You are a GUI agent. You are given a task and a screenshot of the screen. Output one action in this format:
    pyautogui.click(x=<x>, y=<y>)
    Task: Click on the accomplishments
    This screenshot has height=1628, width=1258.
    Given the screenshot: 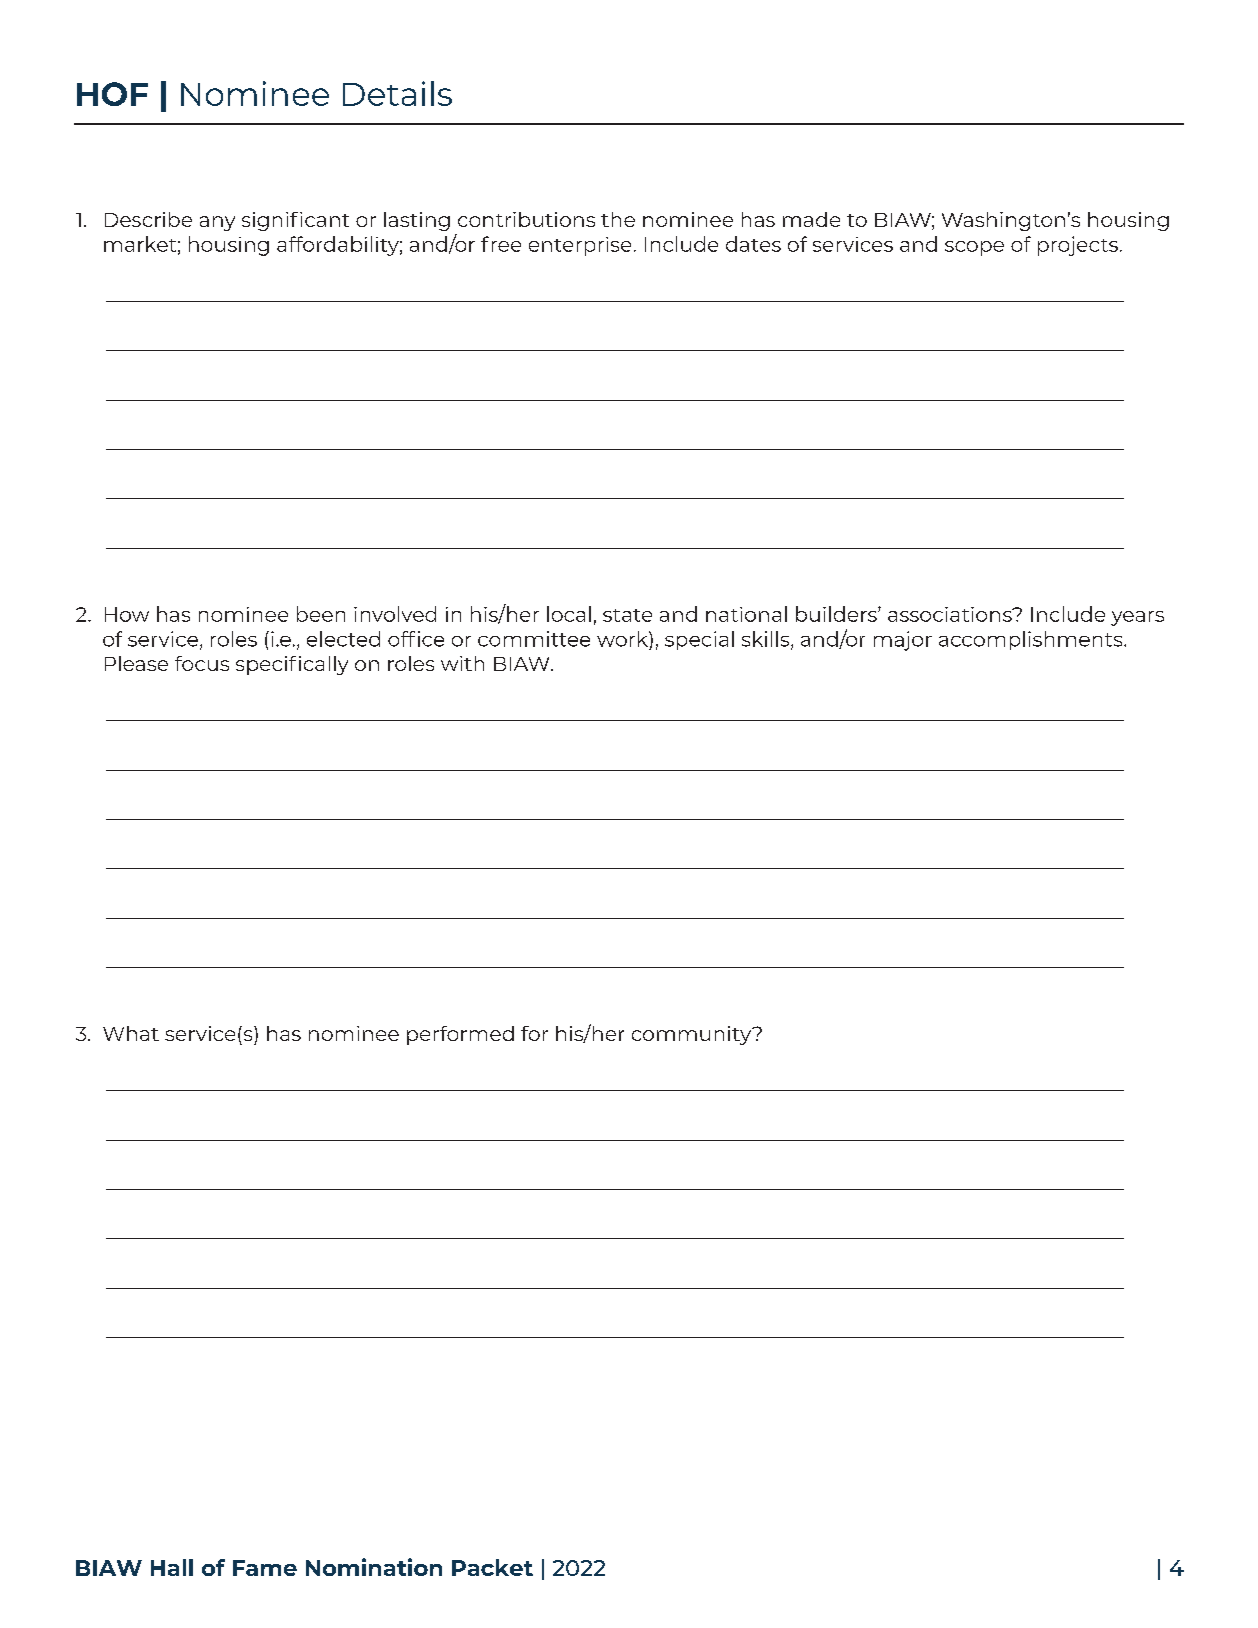 What is the action you would take?
    pyautogui.click(x=1032, y=640)
